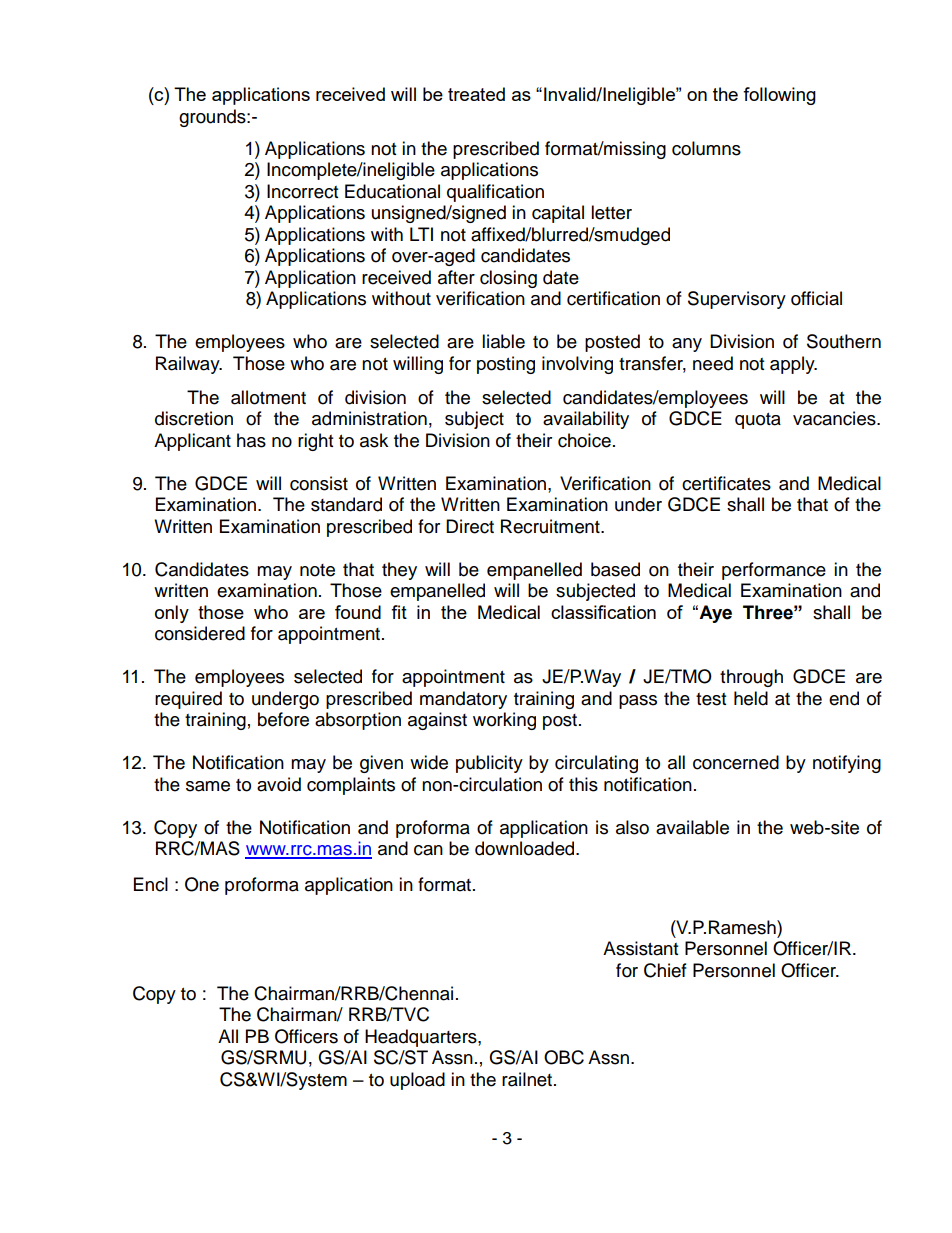 Image resolution: width=952 pixels, height=1233 pixels. What do you see at coordinates (774, 571) in the image?
I see `performance` at bounding box center [774, 571].
